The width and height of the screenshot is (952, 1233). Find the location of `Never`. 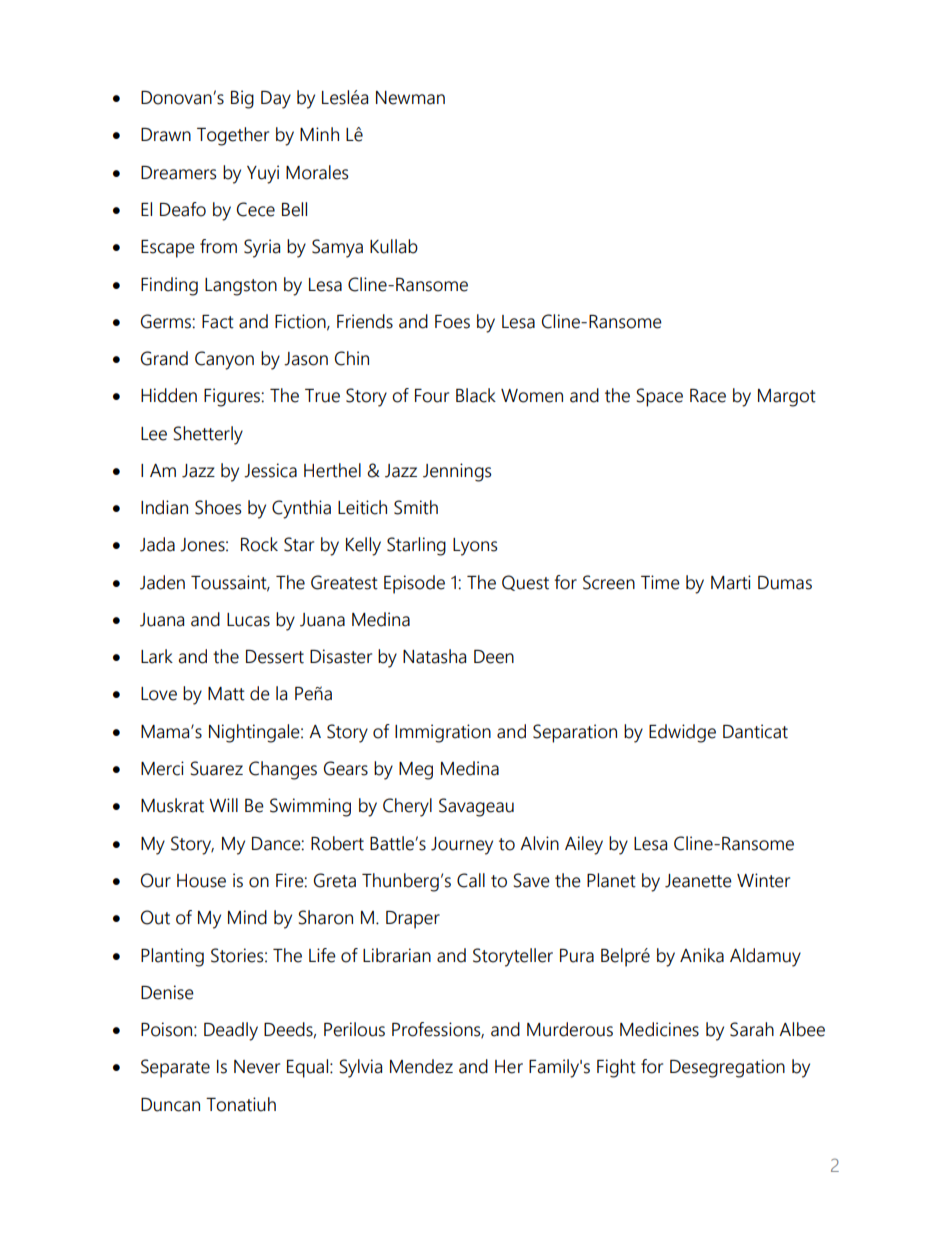

Never is located at coordinates (257, 1067).
